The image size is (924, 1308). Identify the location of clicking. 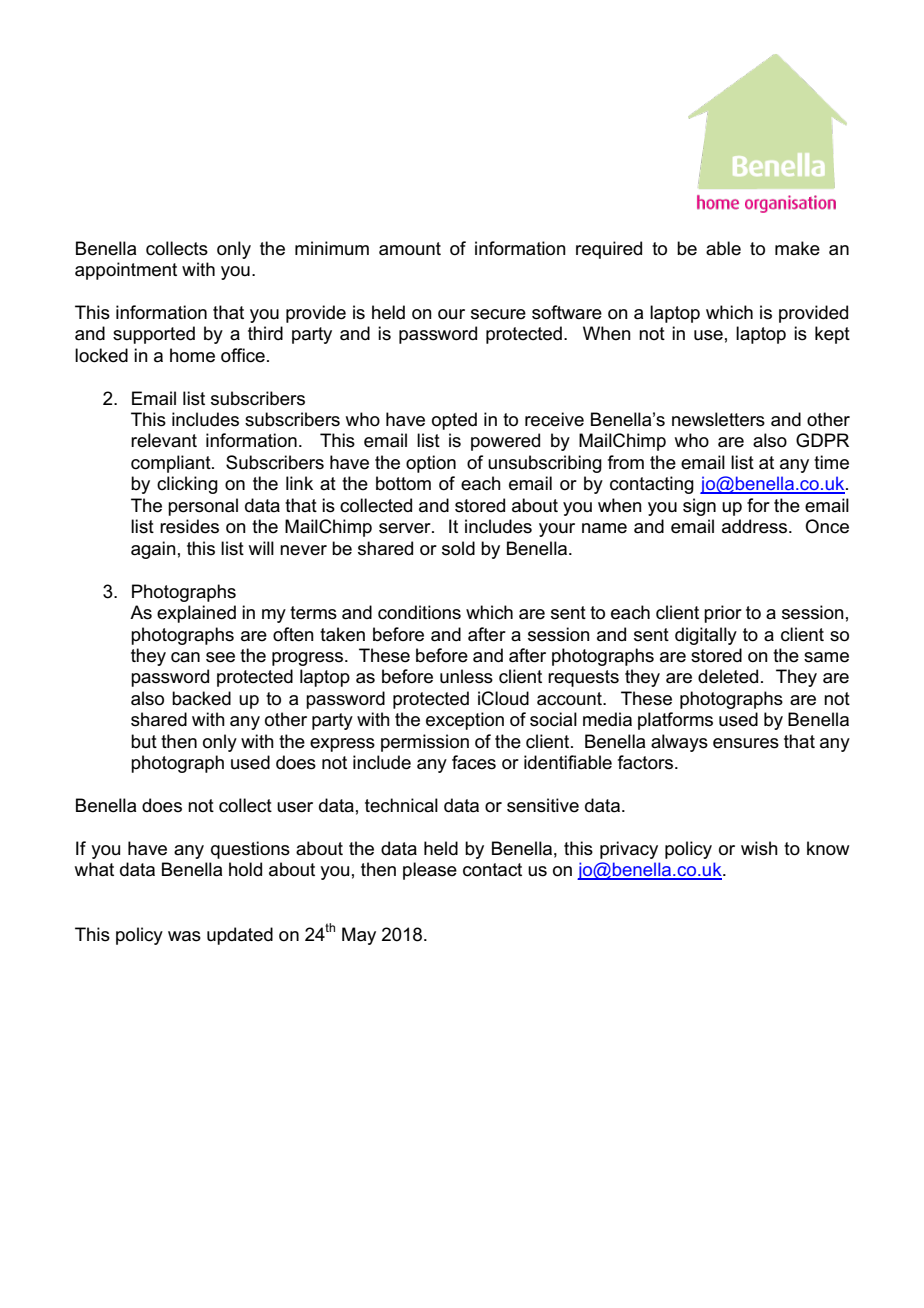
(187, 485).
